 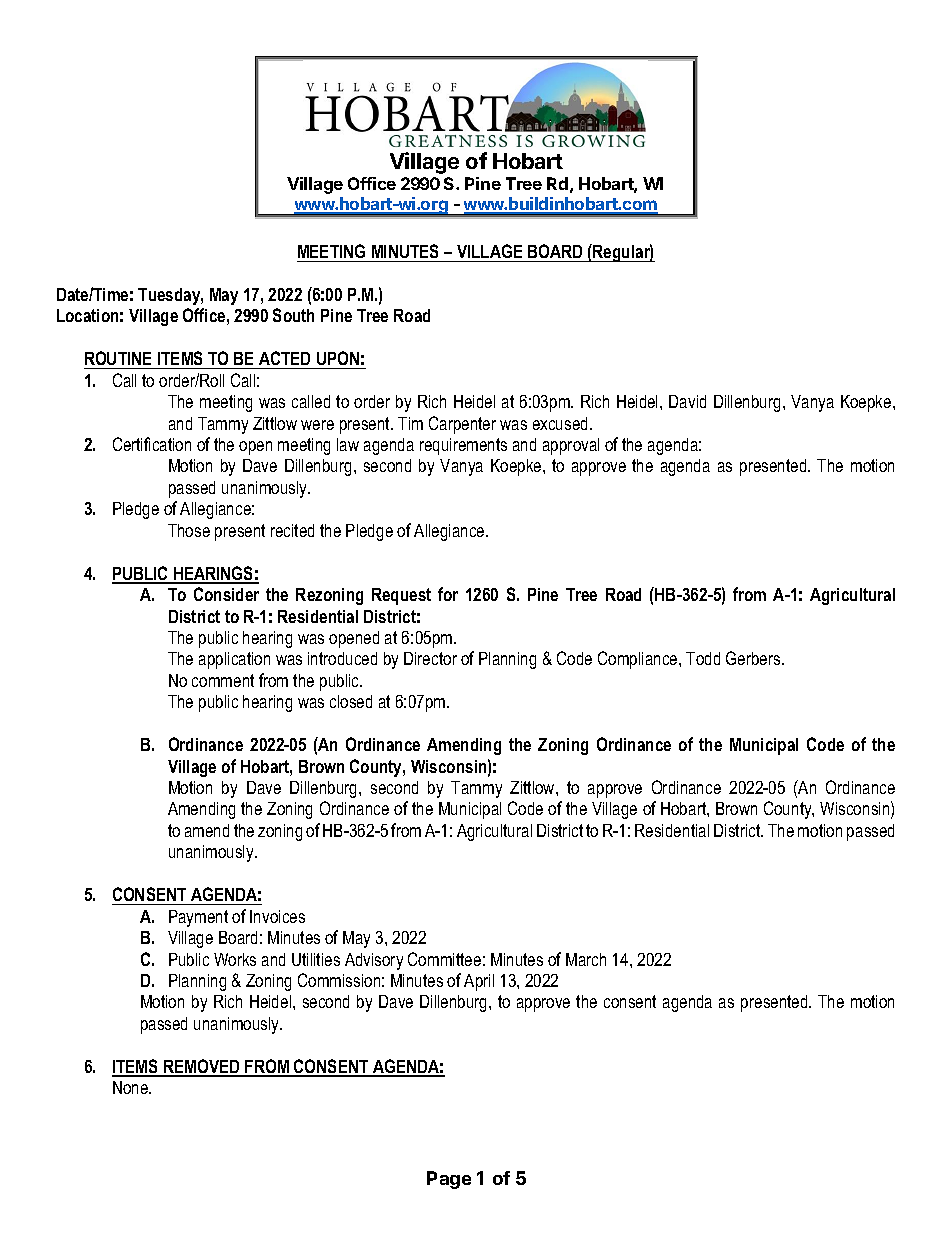 What do you see at coordinates (189, 530) in the document?
I see `Those` at bounding box center [189, 530].
